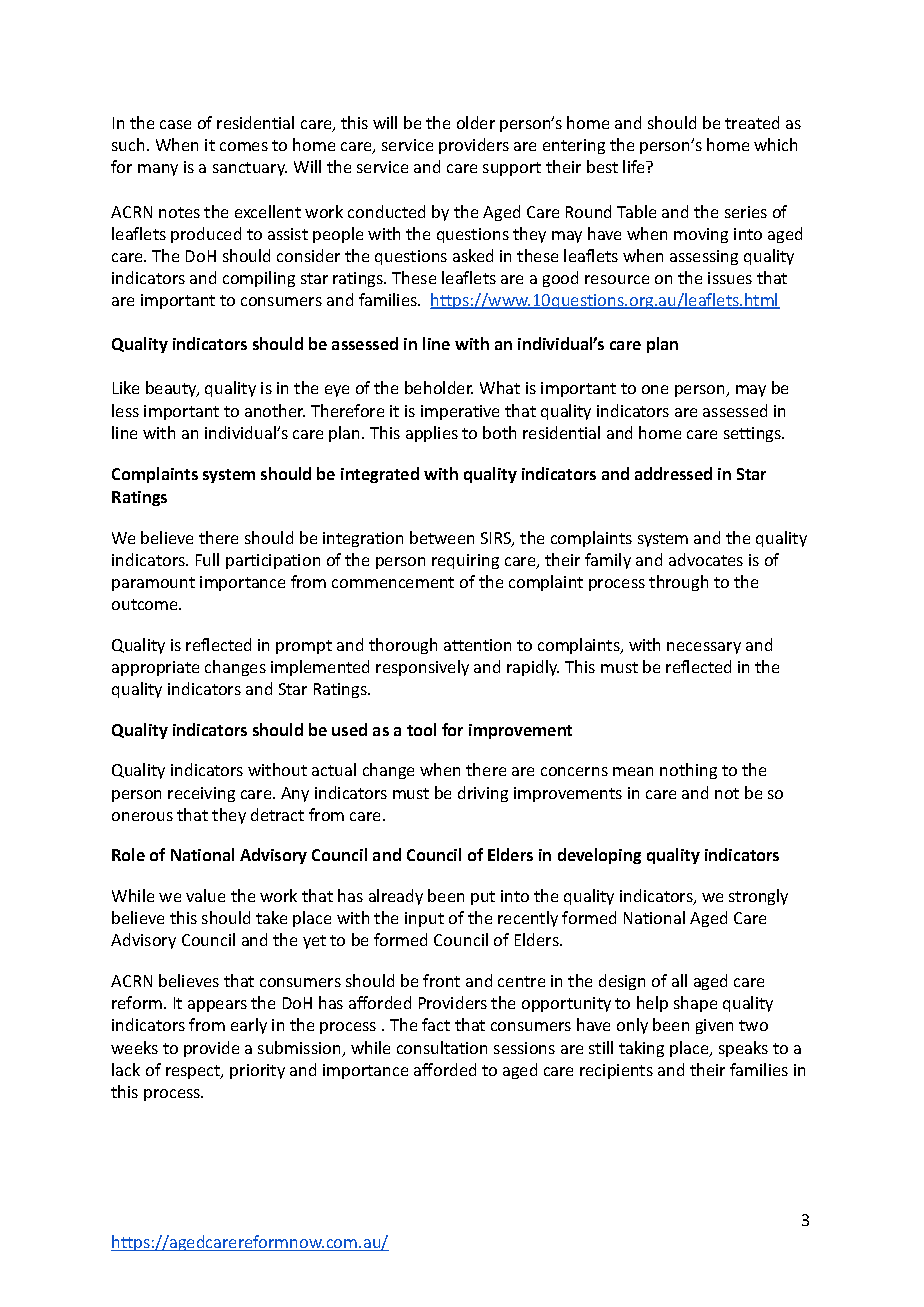 This screenshot has width=924, height=1307. Describe the element at coordinates (465, 561) in the screenshot. I see `requiring` at that location.
